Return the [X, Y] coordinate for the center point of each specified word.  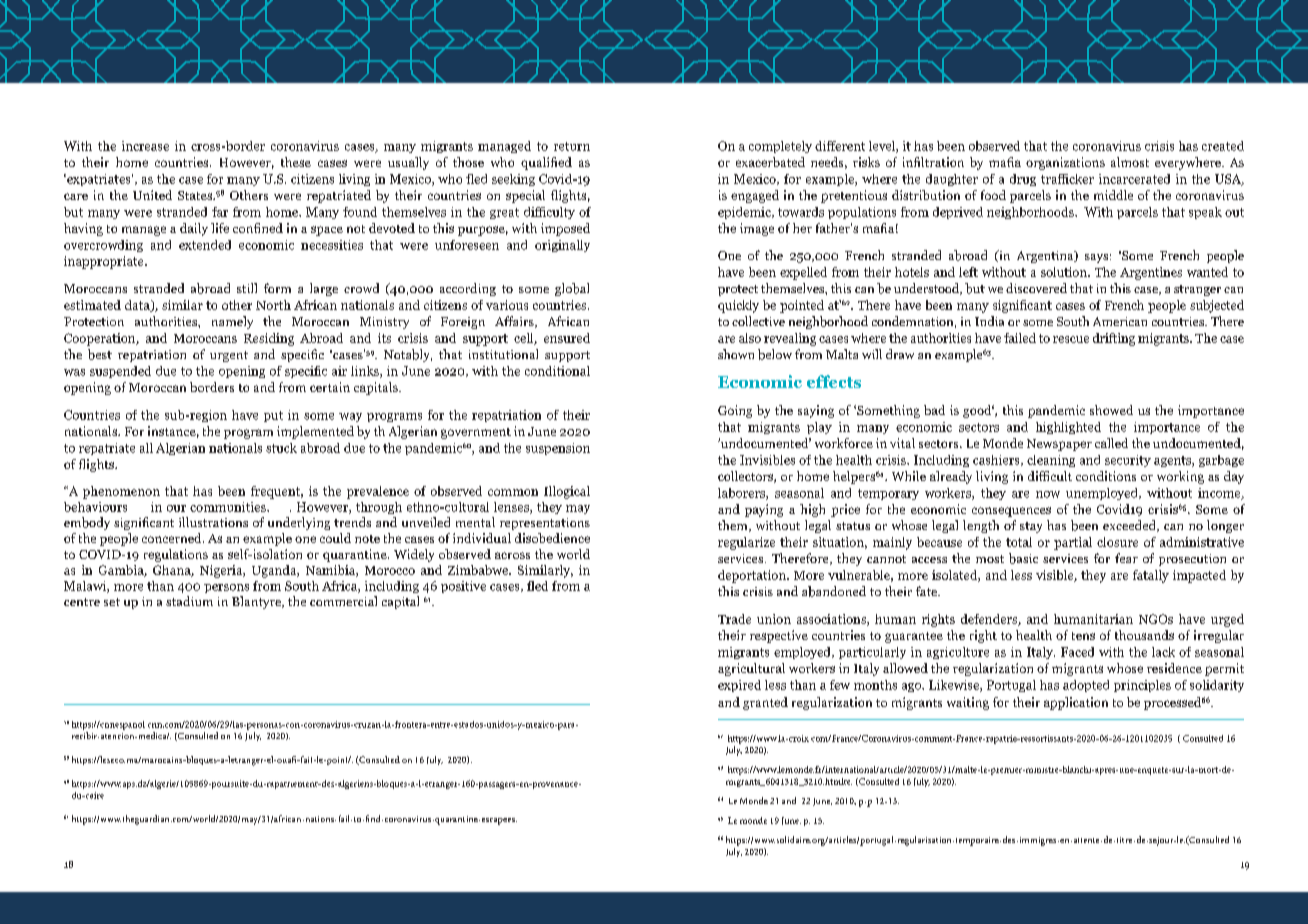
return [572, 146]
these [296, 162]
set [112, 602]
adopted [1086, 686]
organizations [1065, 163]
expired [739, 686]
